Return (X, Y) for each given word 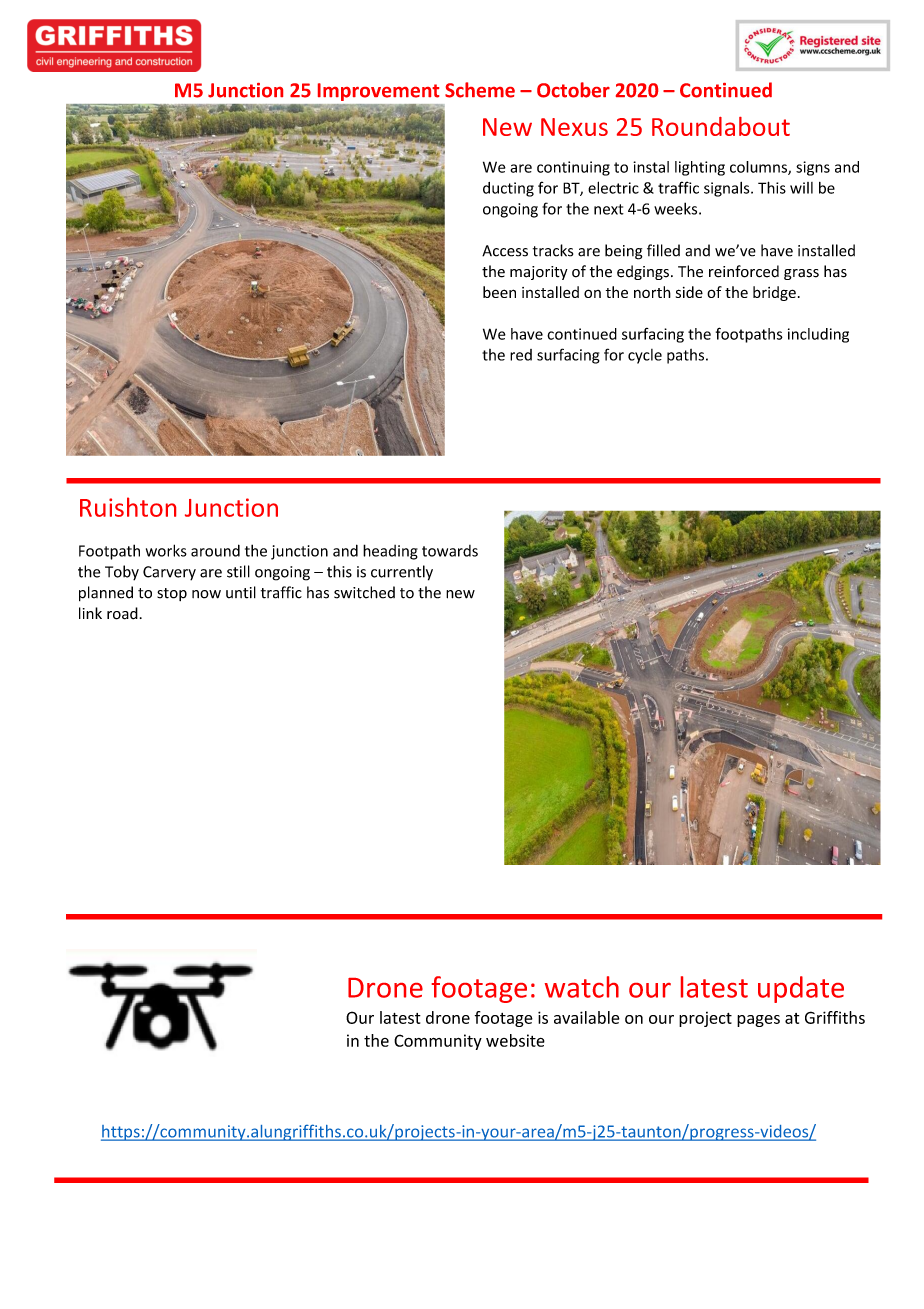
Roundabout (721, 126)
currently (402, 573)
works (166, 550)
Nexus (574, 127)
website (515, 1040)
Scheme (480, 90)
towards (450, 551)
